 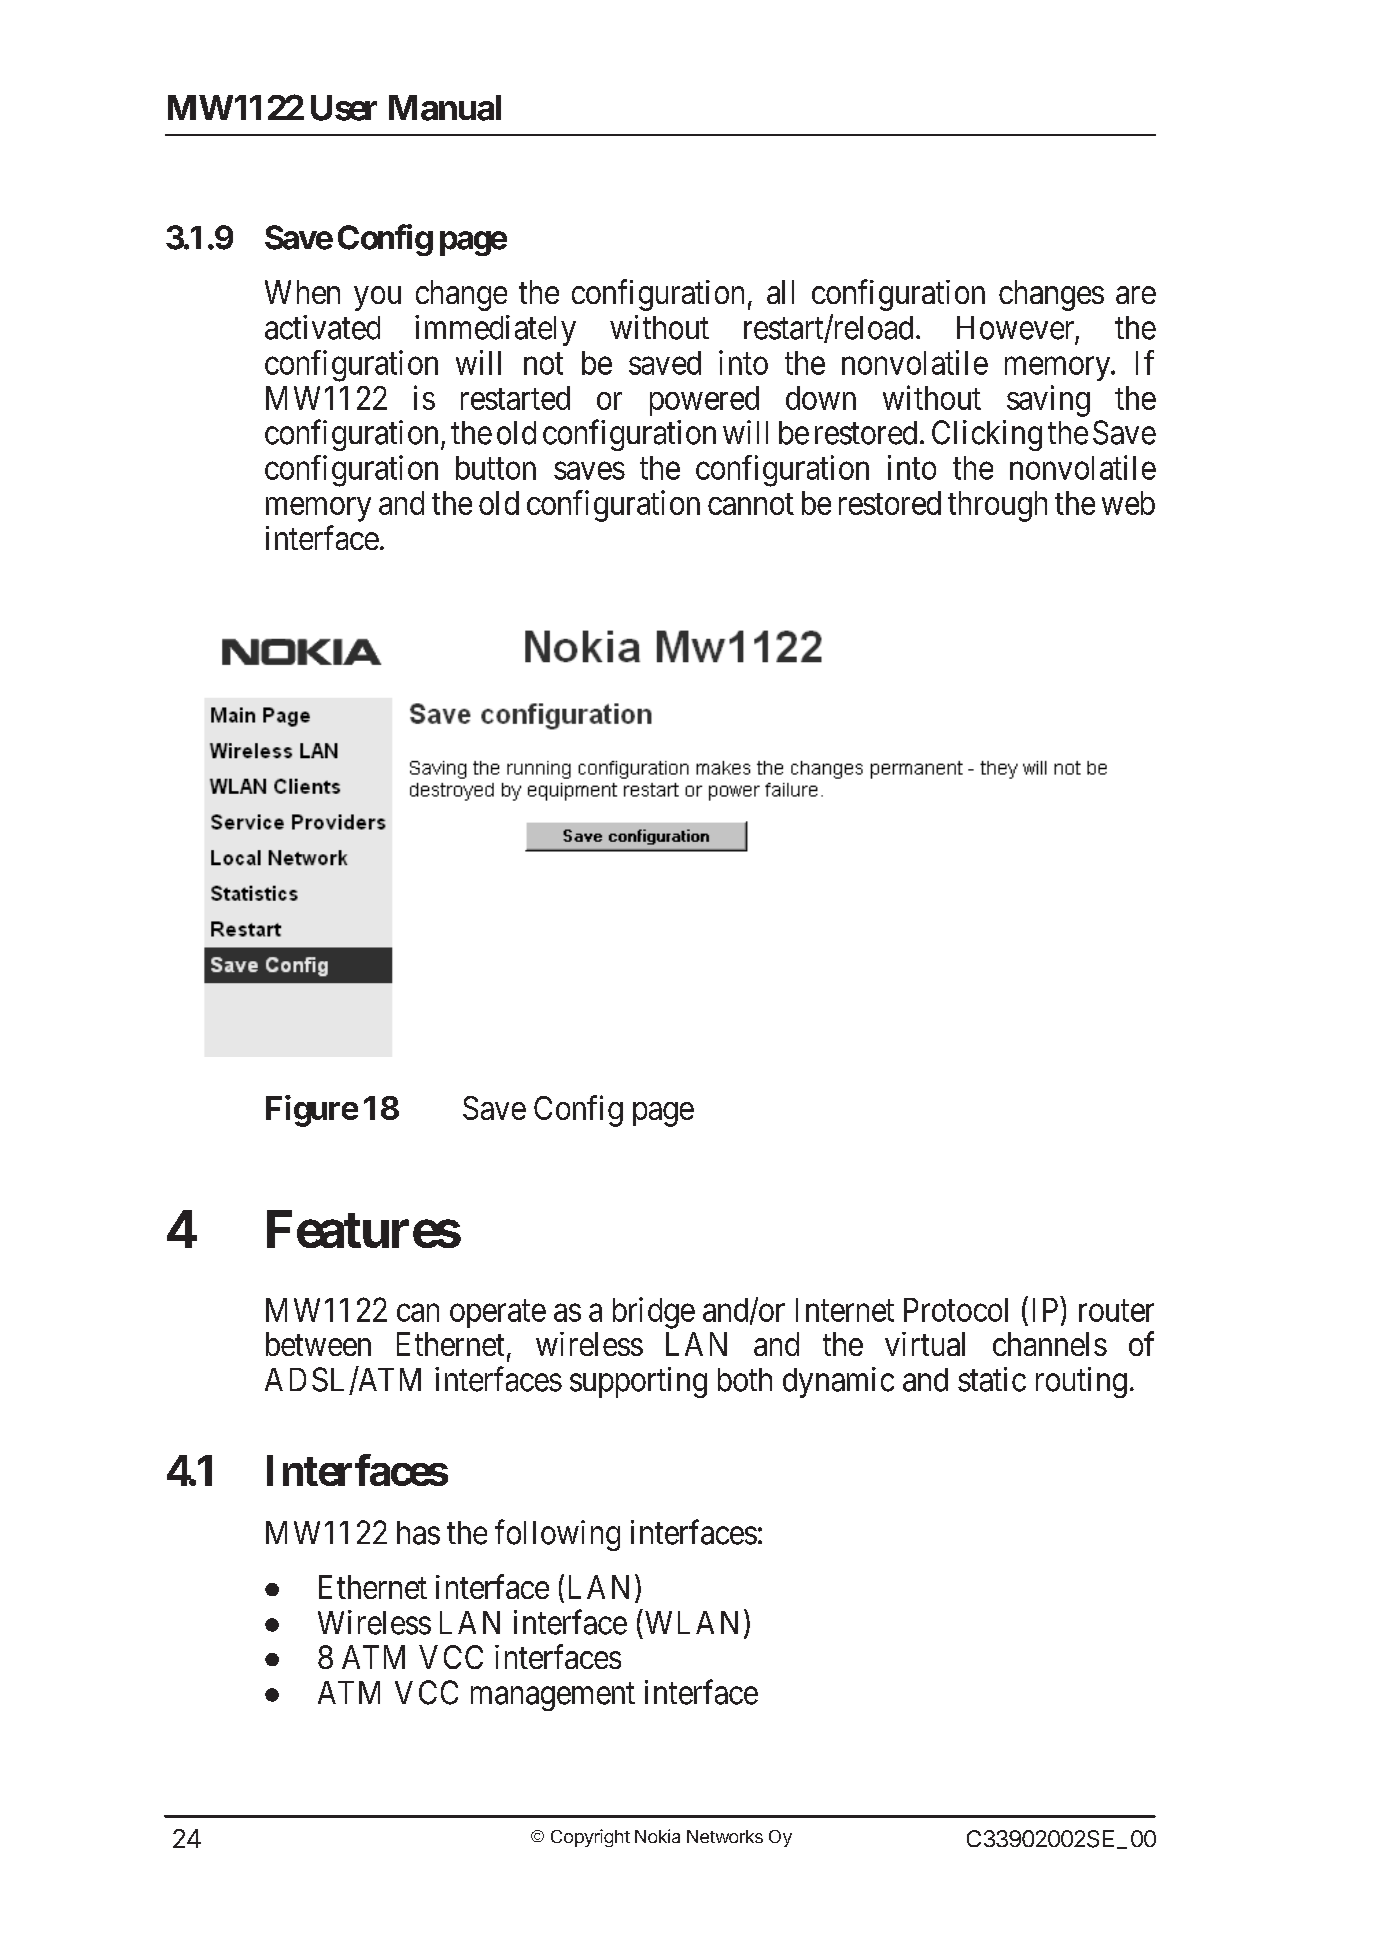 I want to click on Manual, so click(x=445, y=108).
